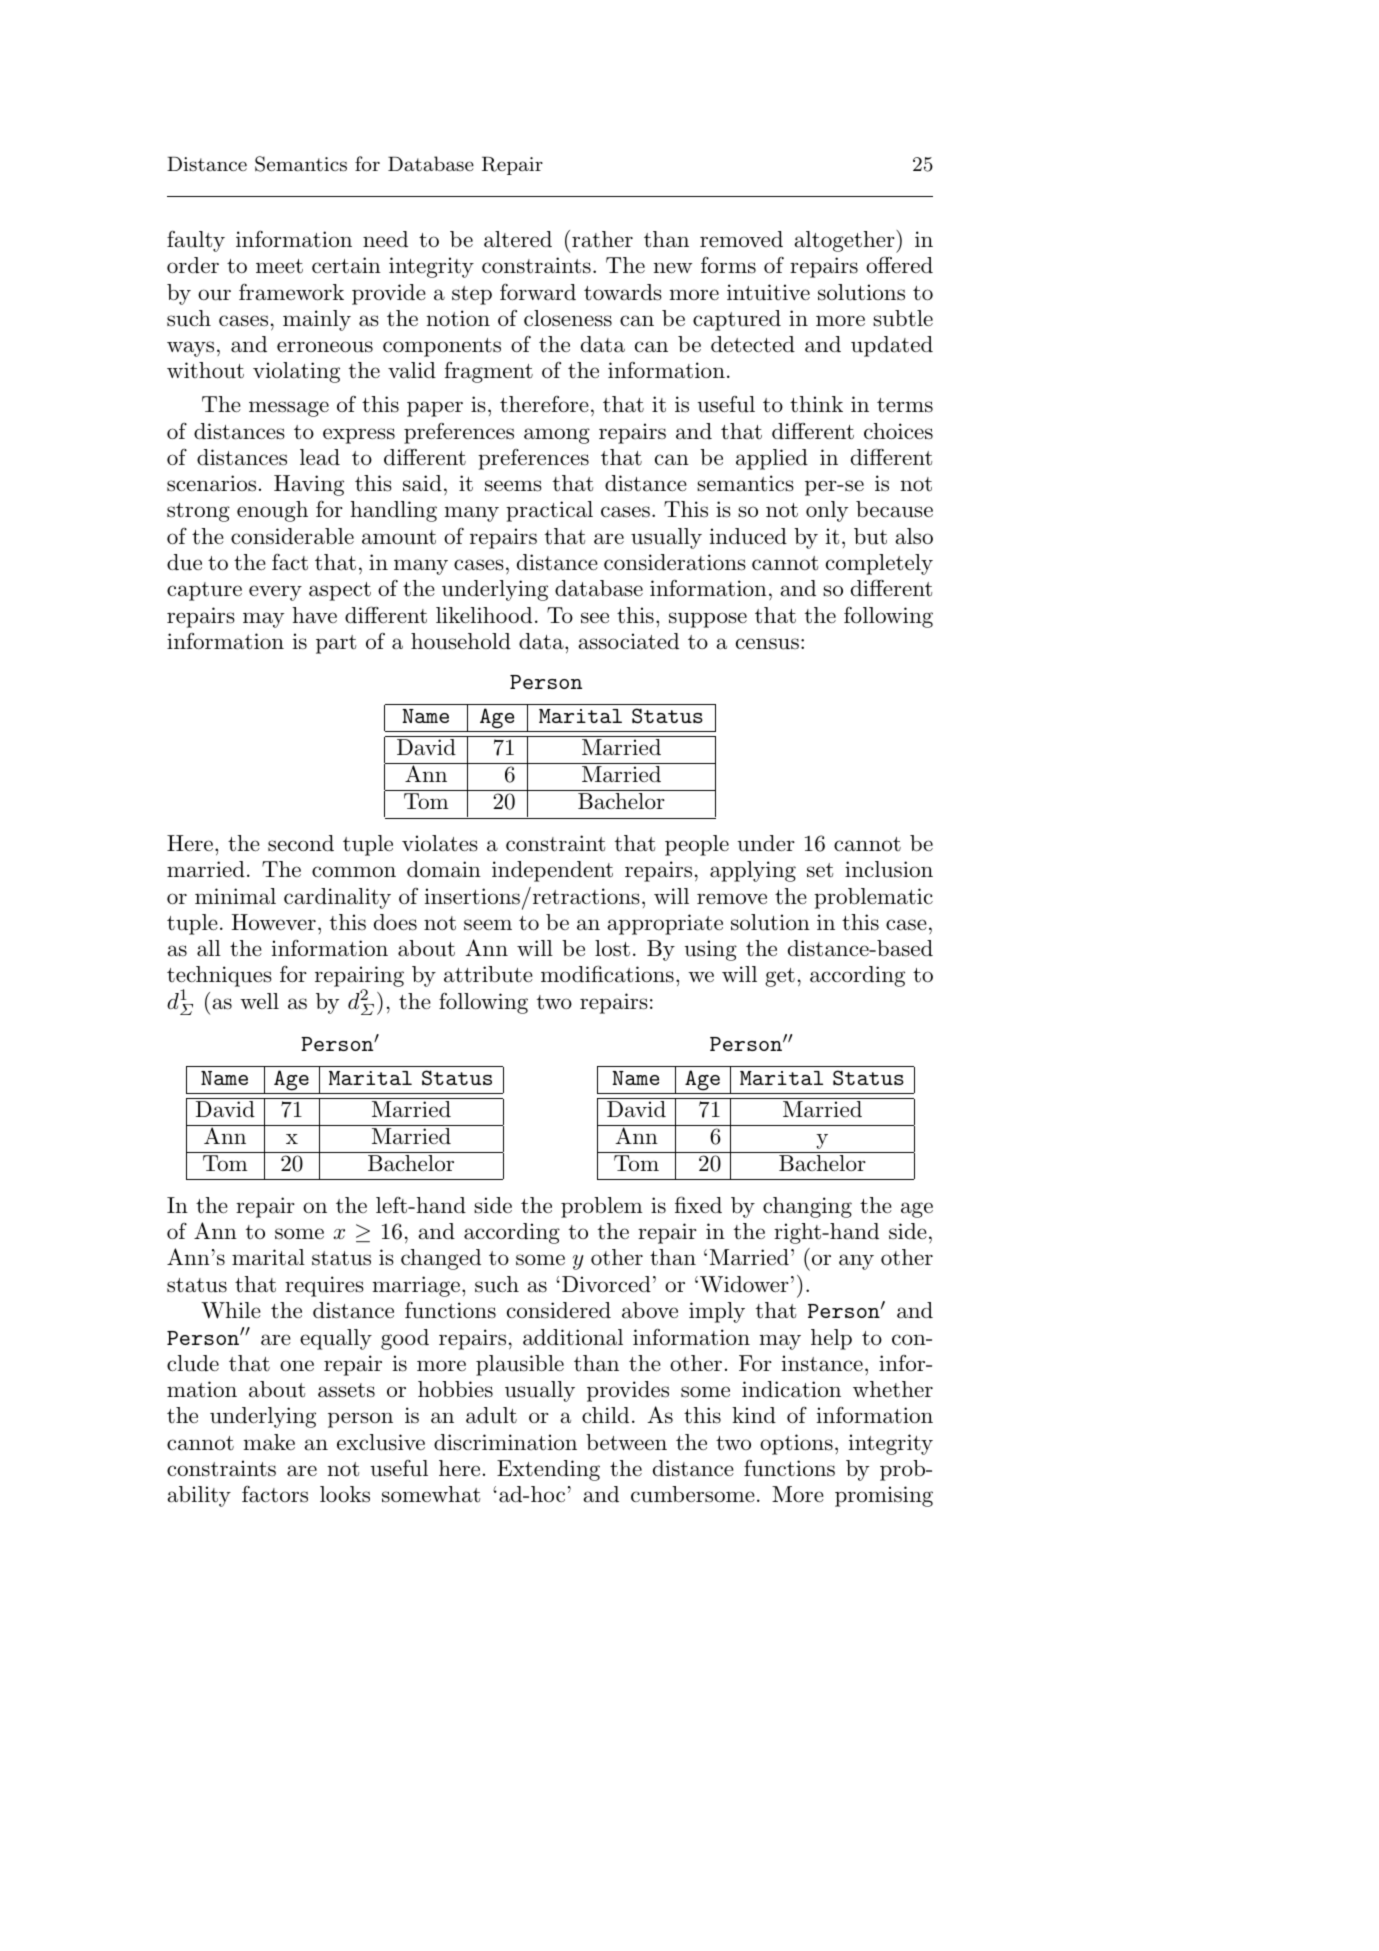  Describe the element at coordinates (324, 1286) in the screenshot. I see `requires` at that location.
